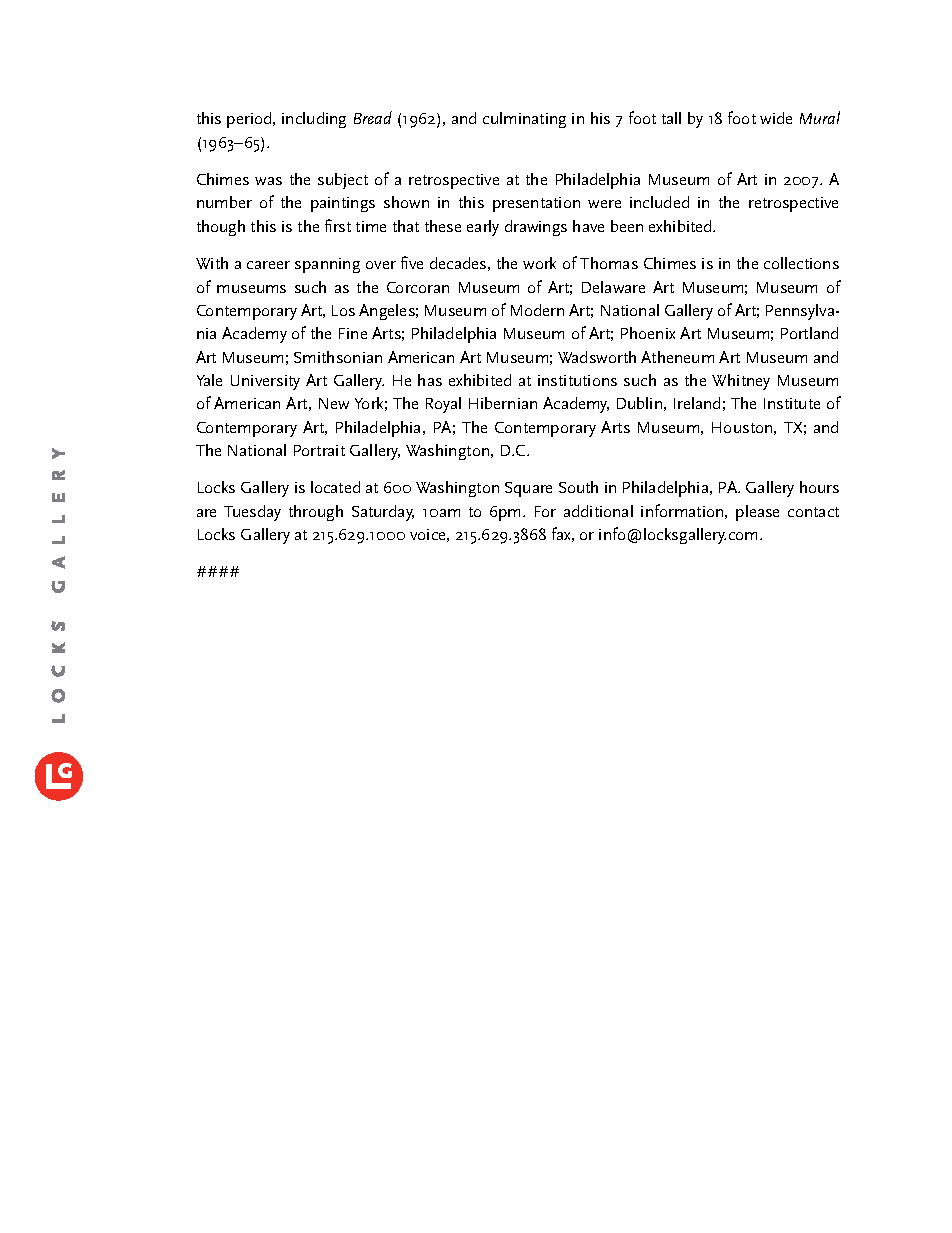  Describe the element at coordinates (528, 489) in the screenshot. I see `Square` at that location.
